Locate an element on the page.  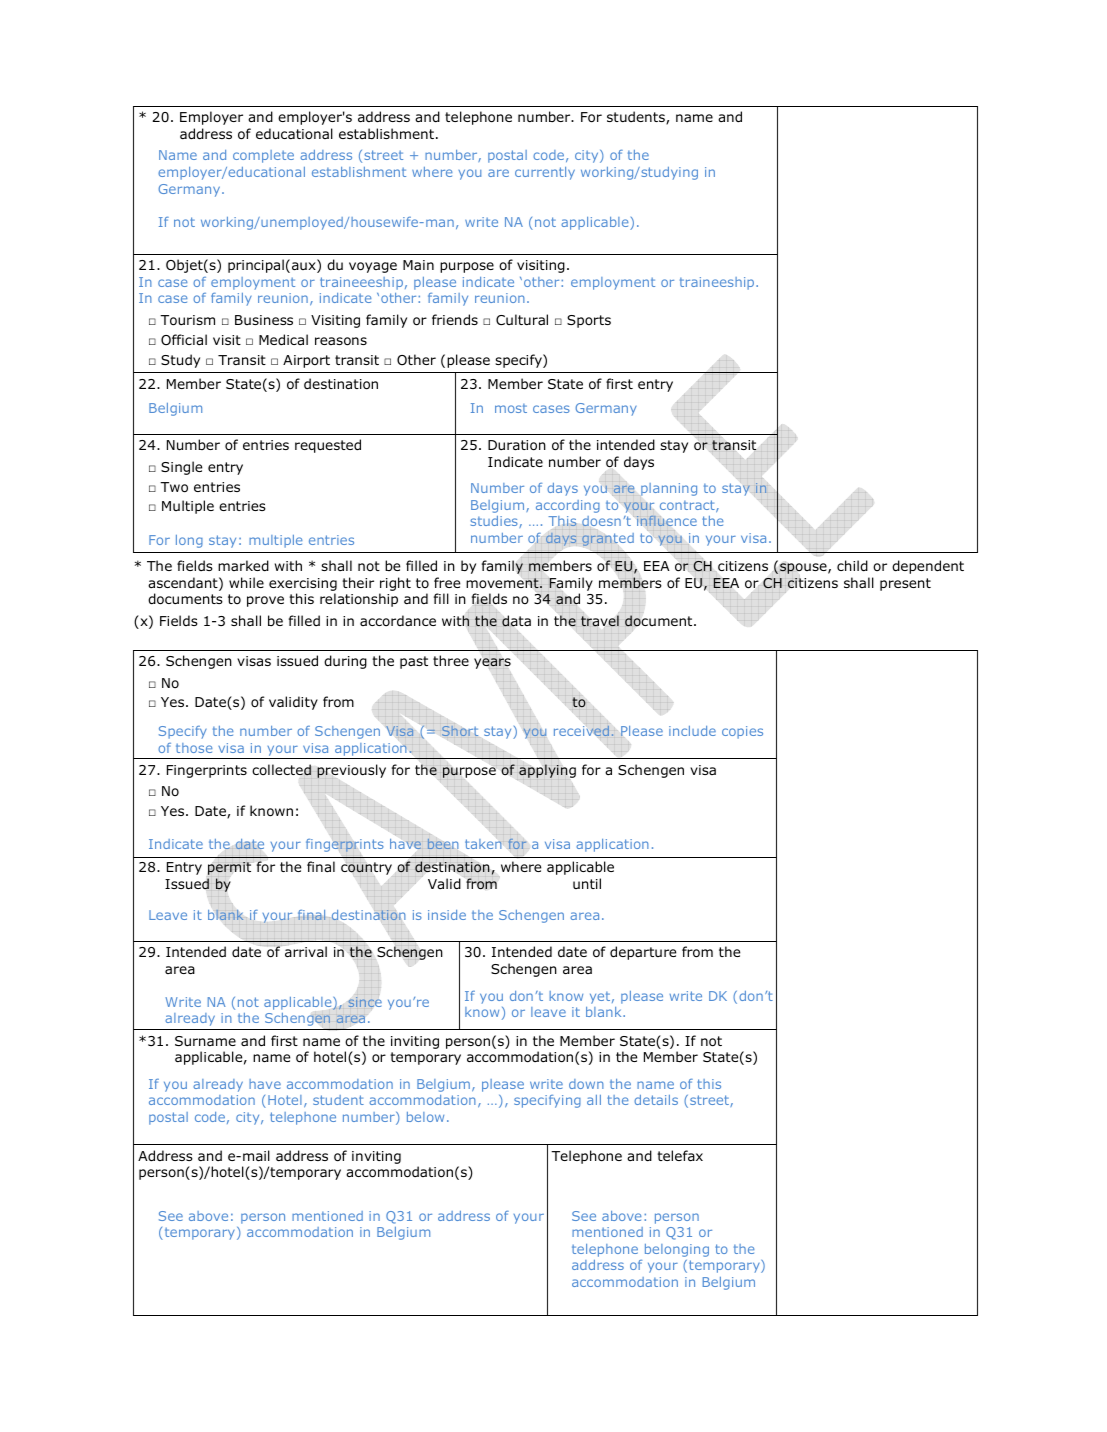
present is located at coordinates (905, 584).
